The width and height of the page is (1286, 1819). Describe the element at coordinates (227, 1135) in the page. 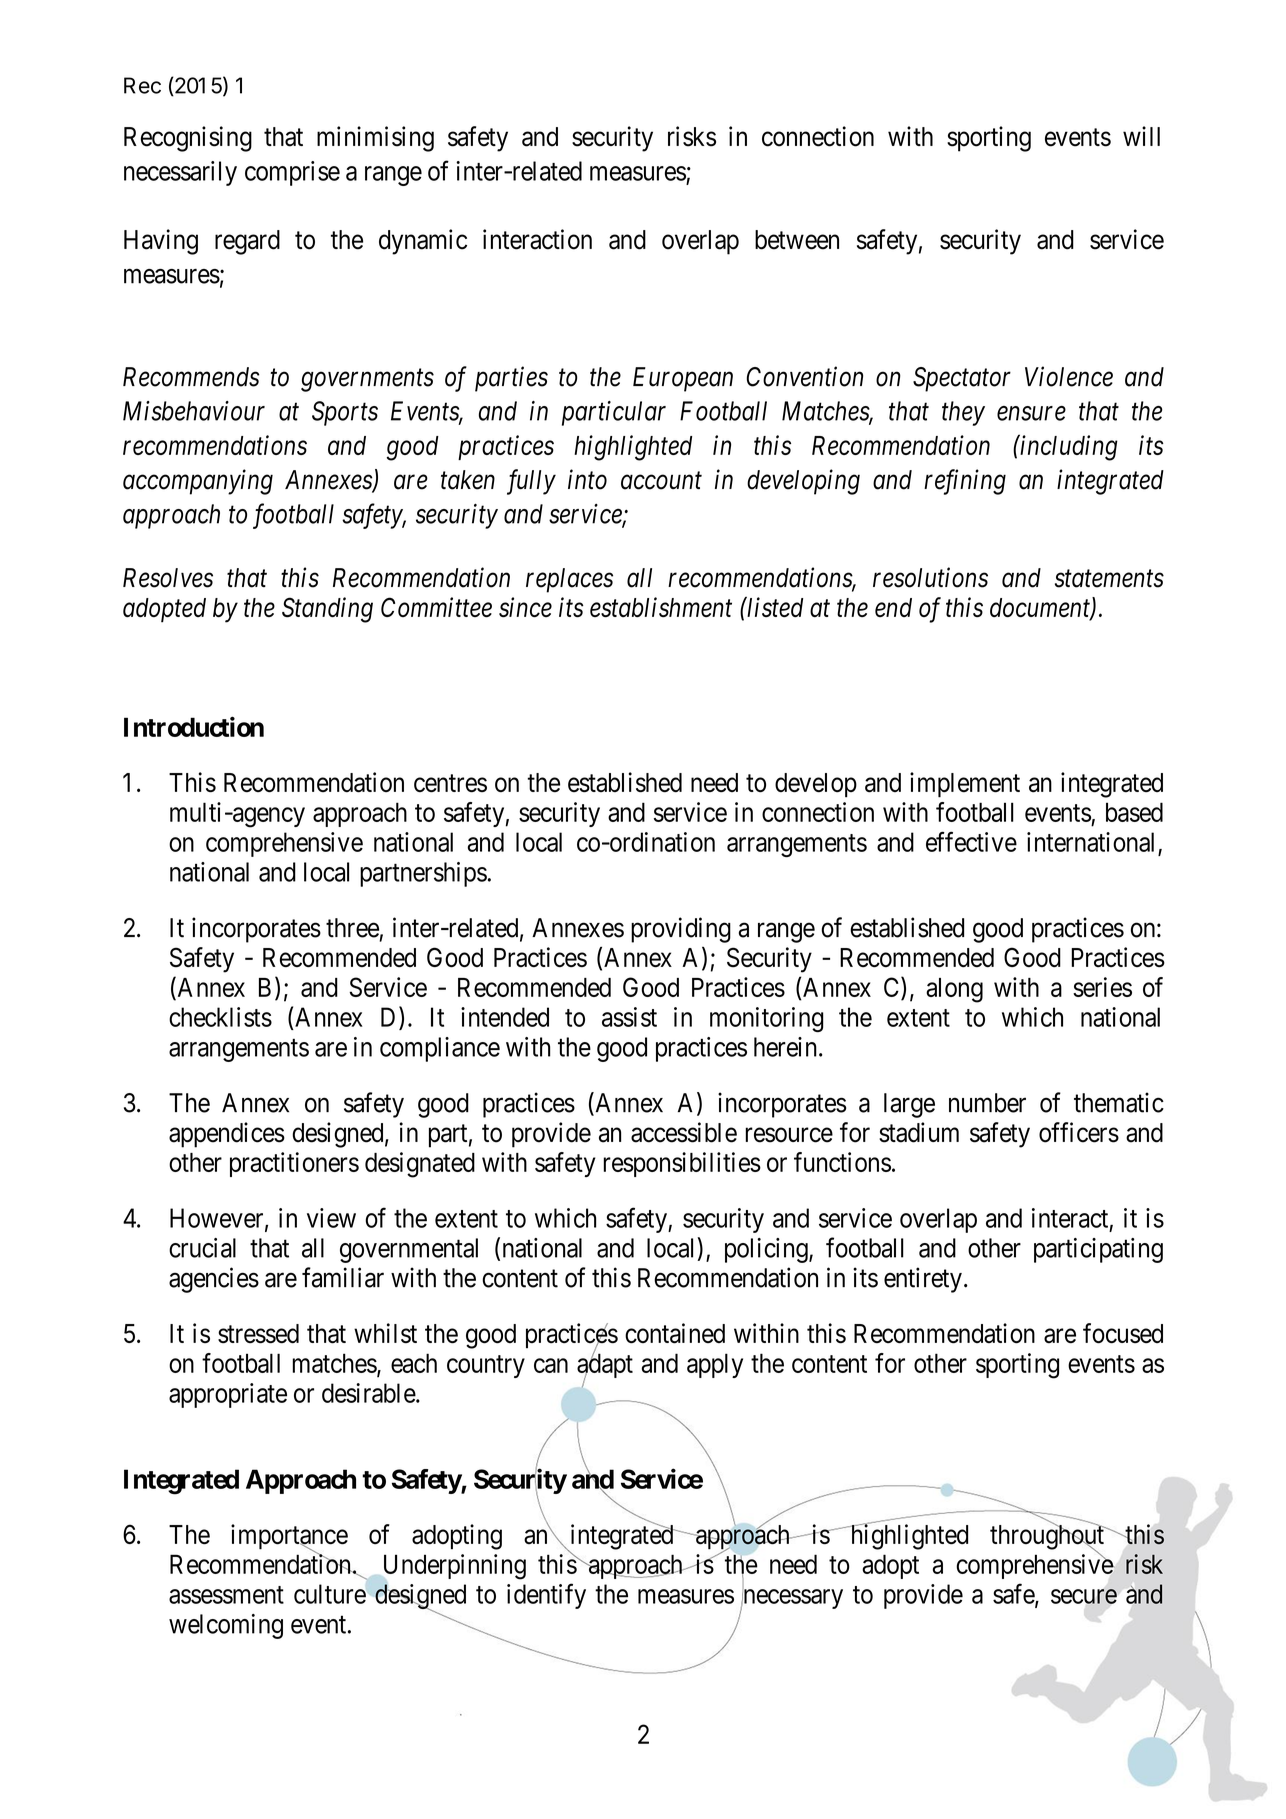

I see `appendices` at that location.
